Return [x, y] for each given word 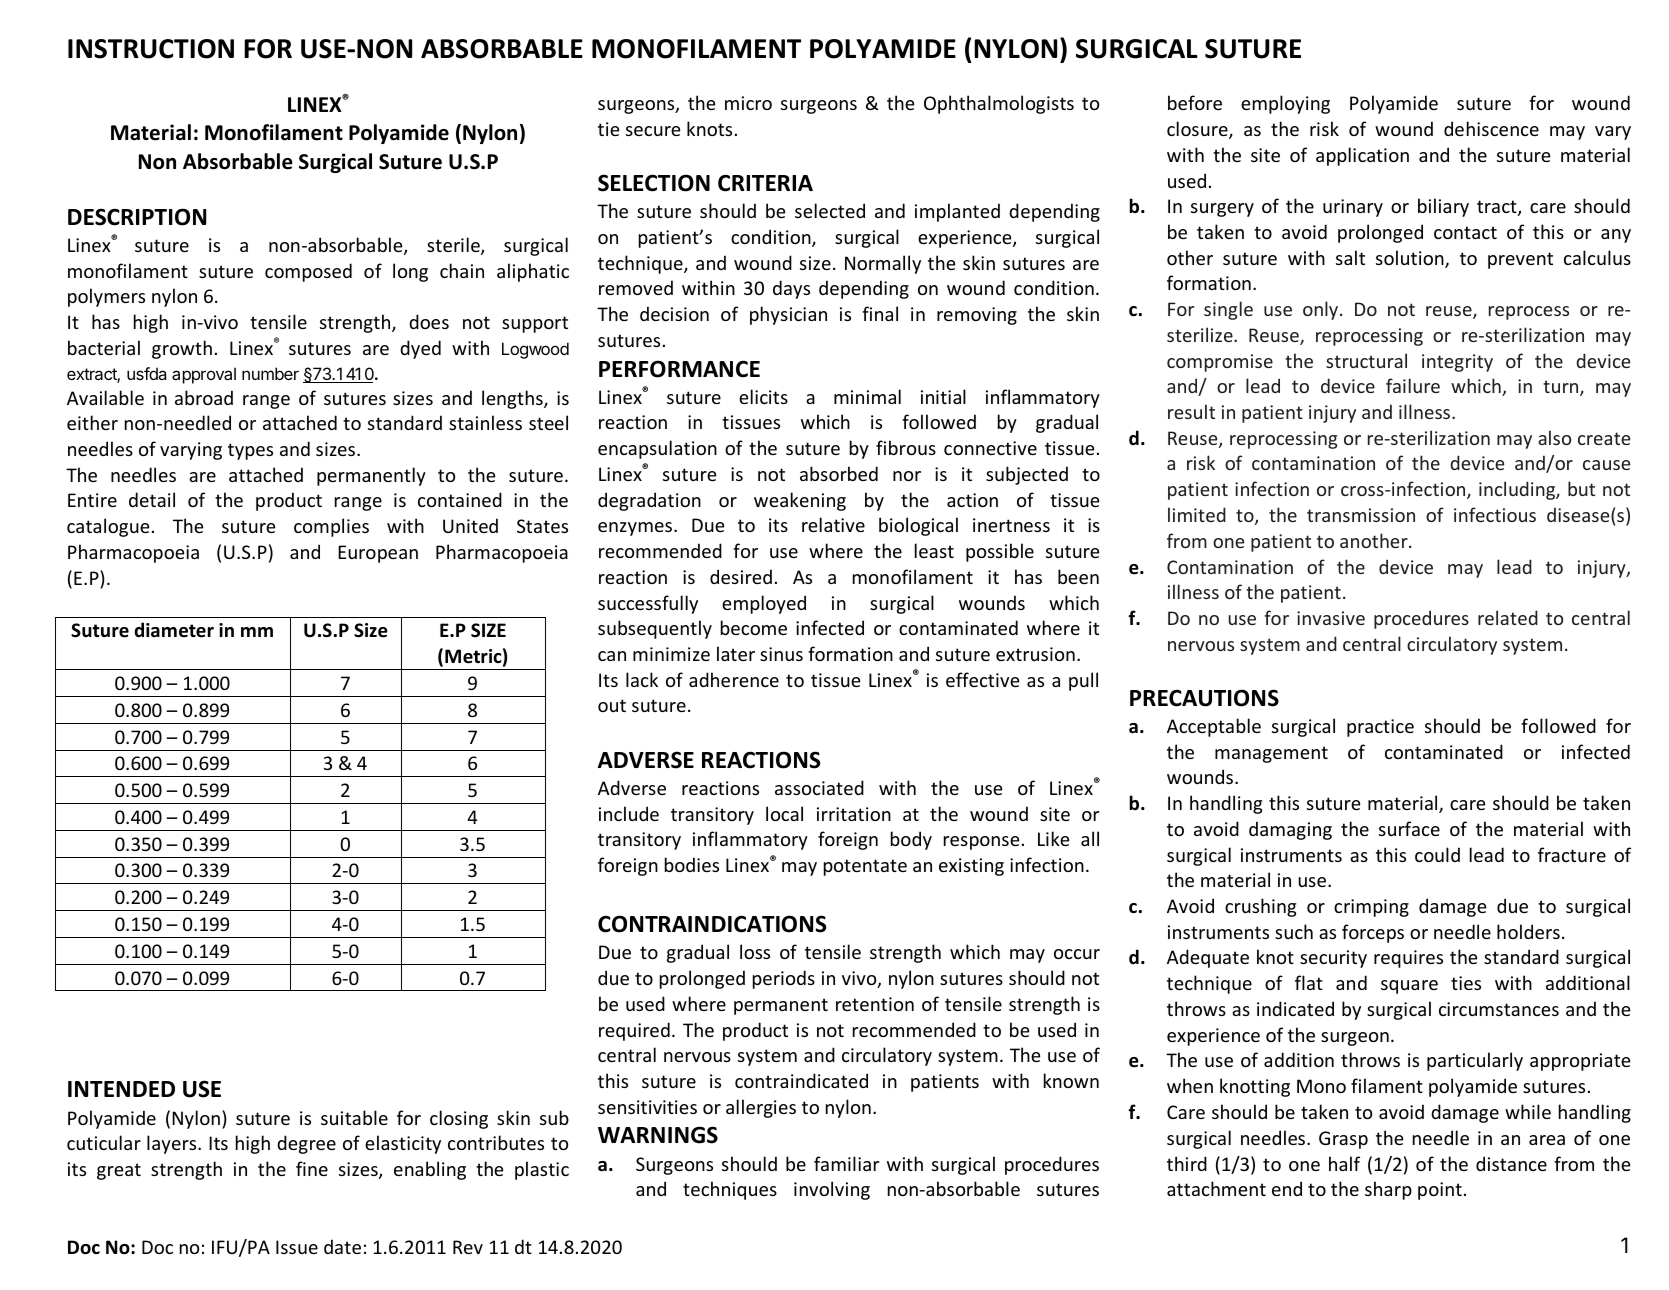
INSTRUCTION [151, 49]
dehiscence [1491, 128]
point [1440, 1191]
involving [832, 1190]
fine [312, 1168]
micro [748, 103]
